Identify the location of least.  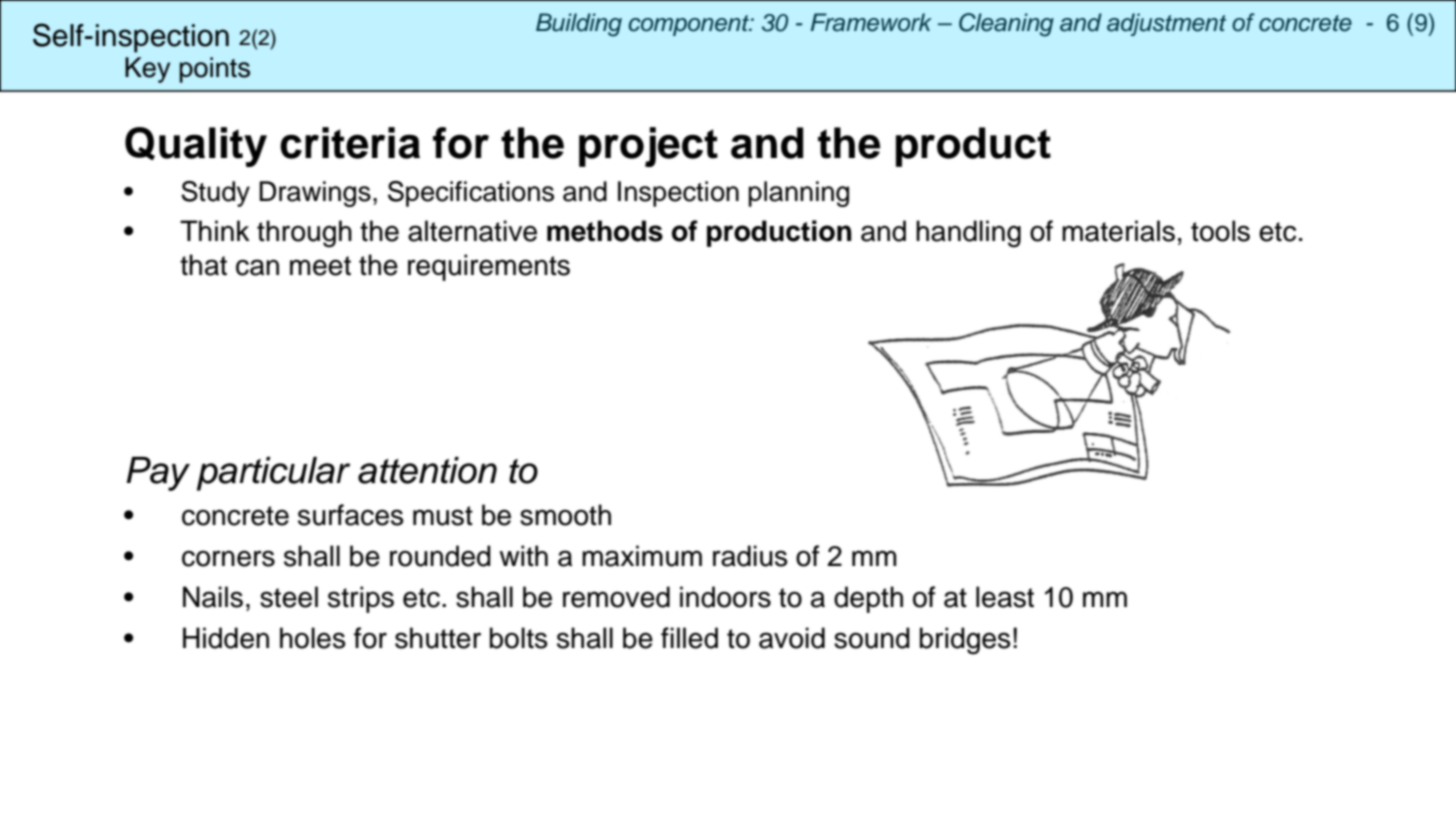
(1005, 597).
